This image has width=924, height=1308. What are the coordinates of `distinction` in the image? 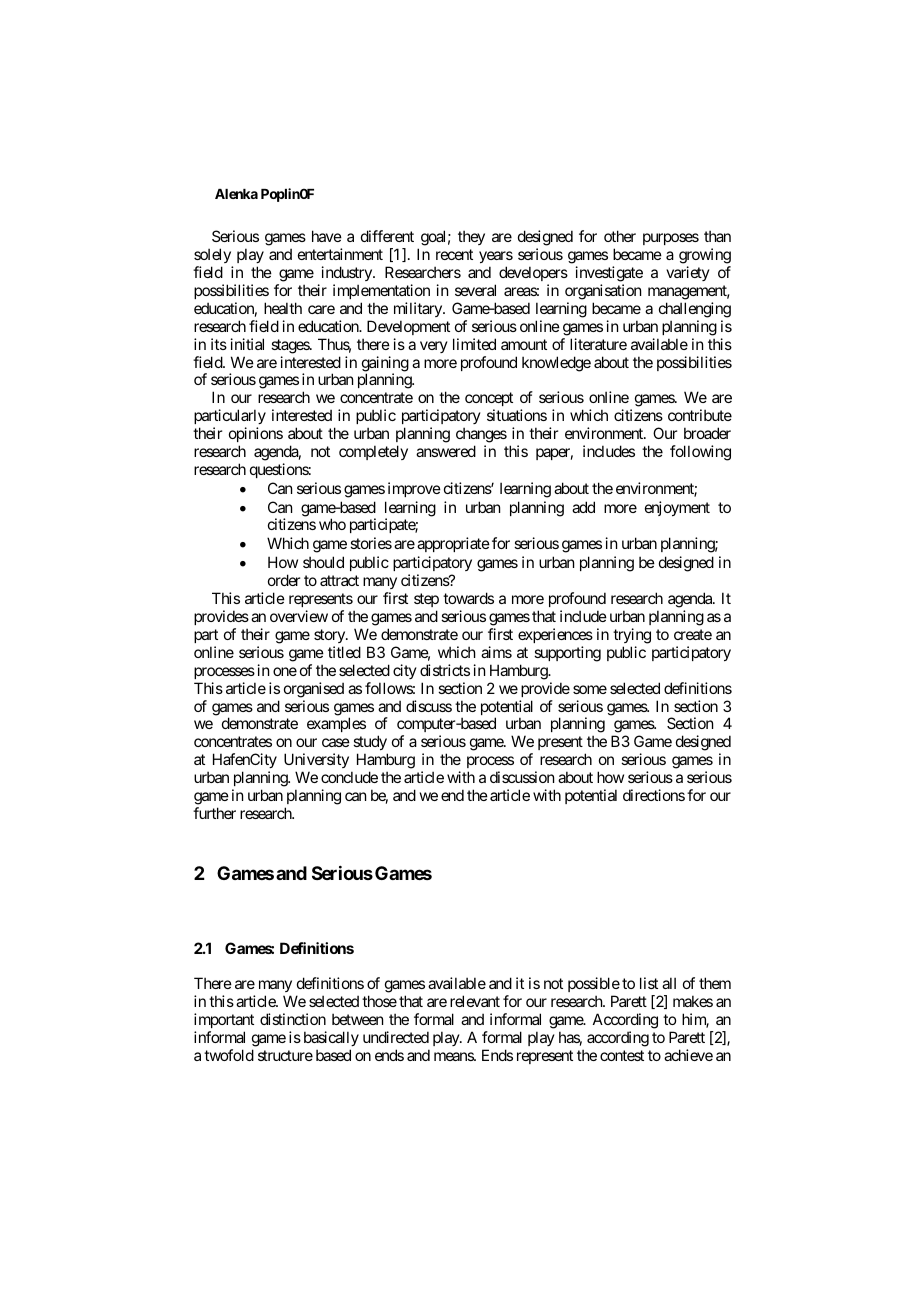 It's located at (293, 1019).
